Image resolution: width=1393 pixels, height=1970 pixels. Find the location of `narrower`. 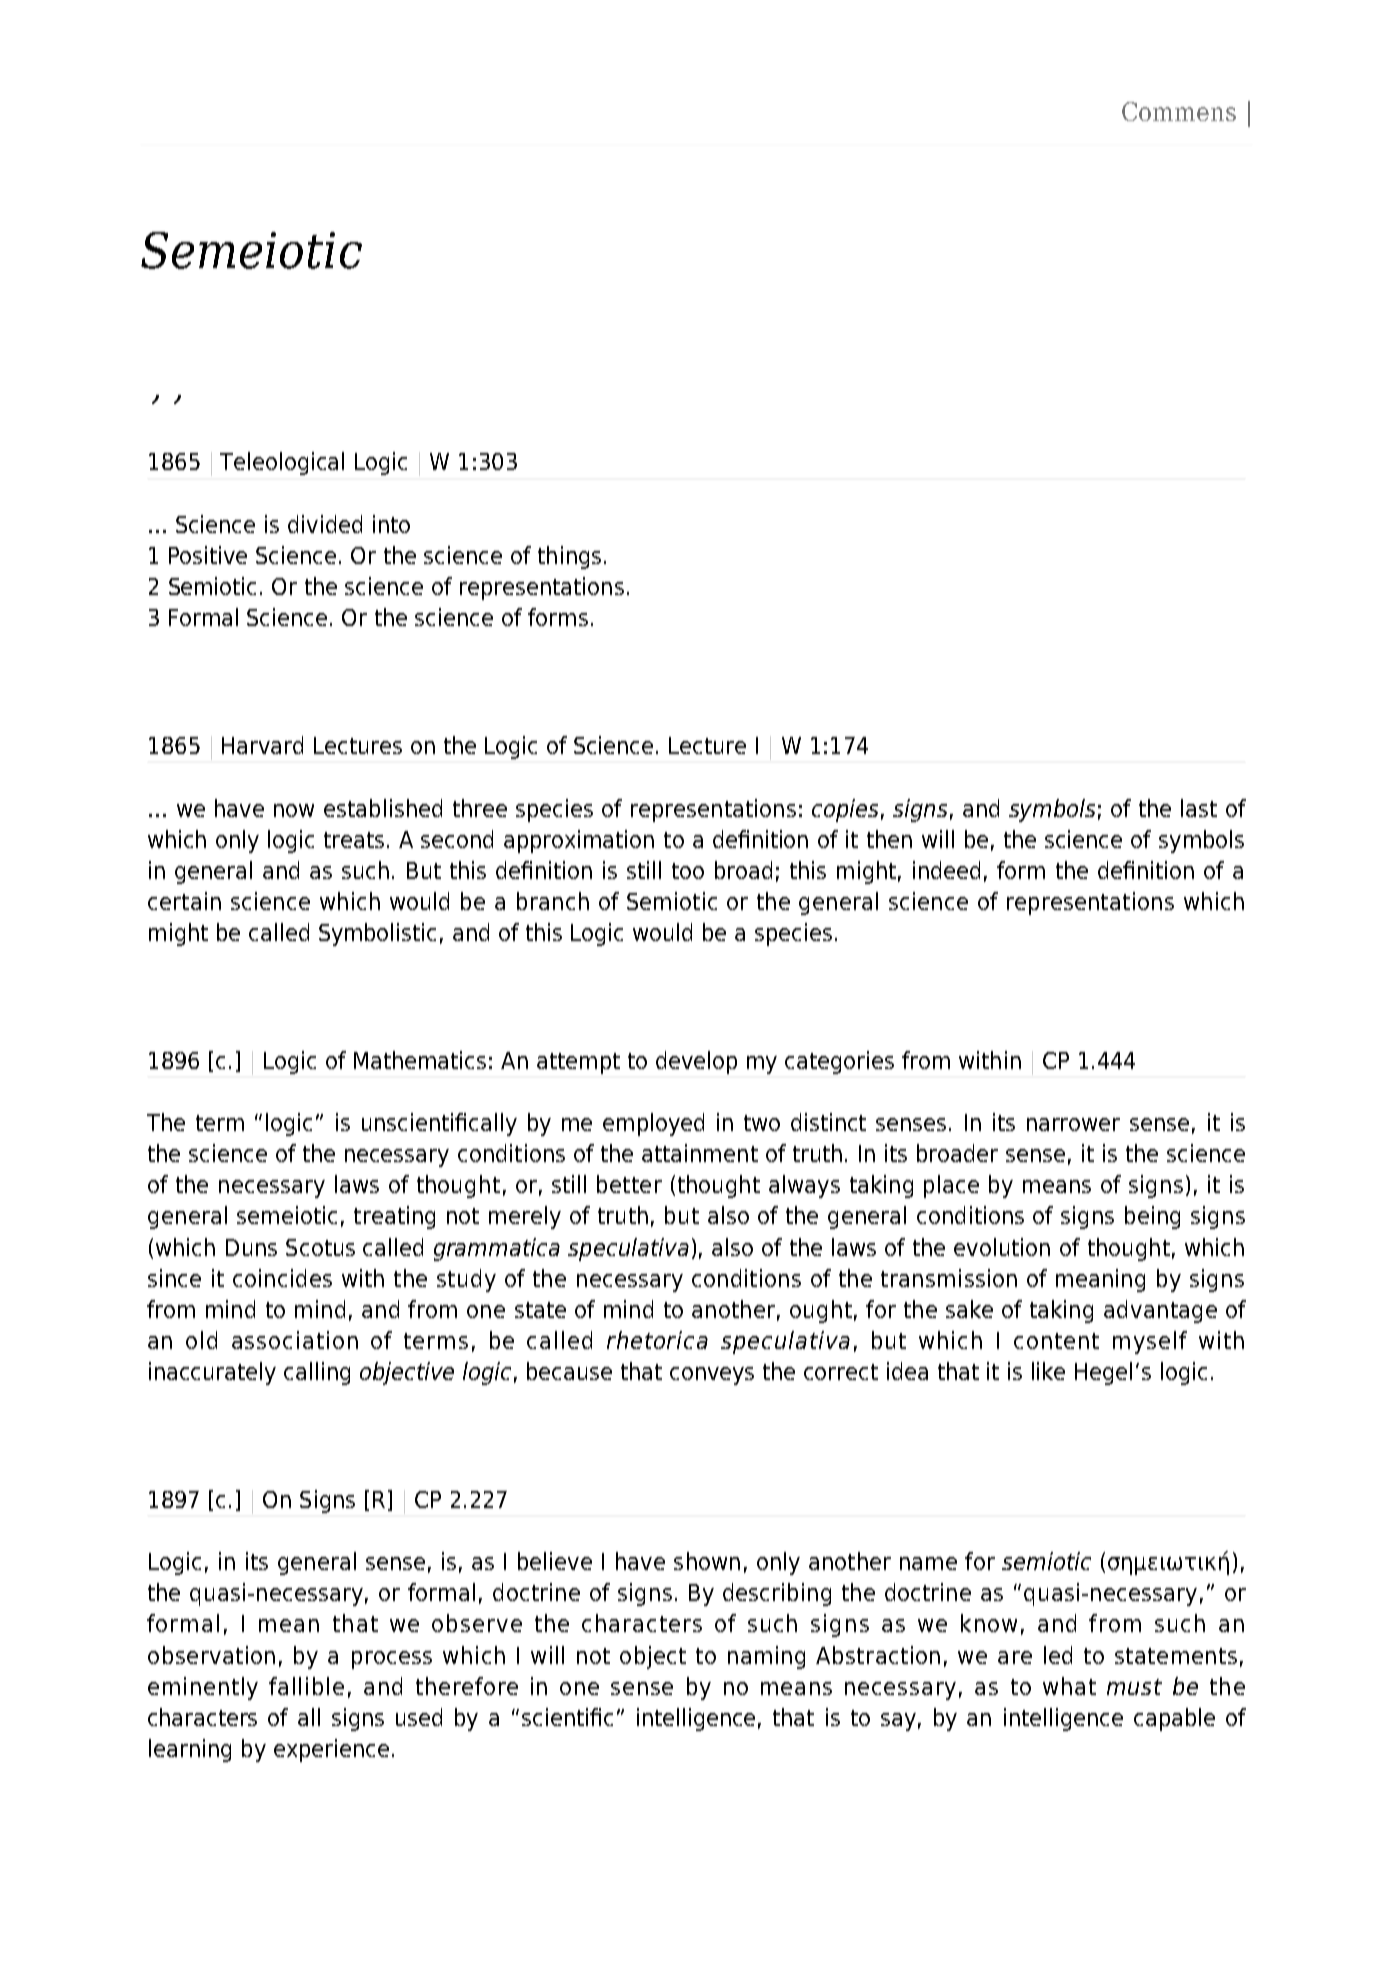

narrower is located at coordinates (1073, 1124).
